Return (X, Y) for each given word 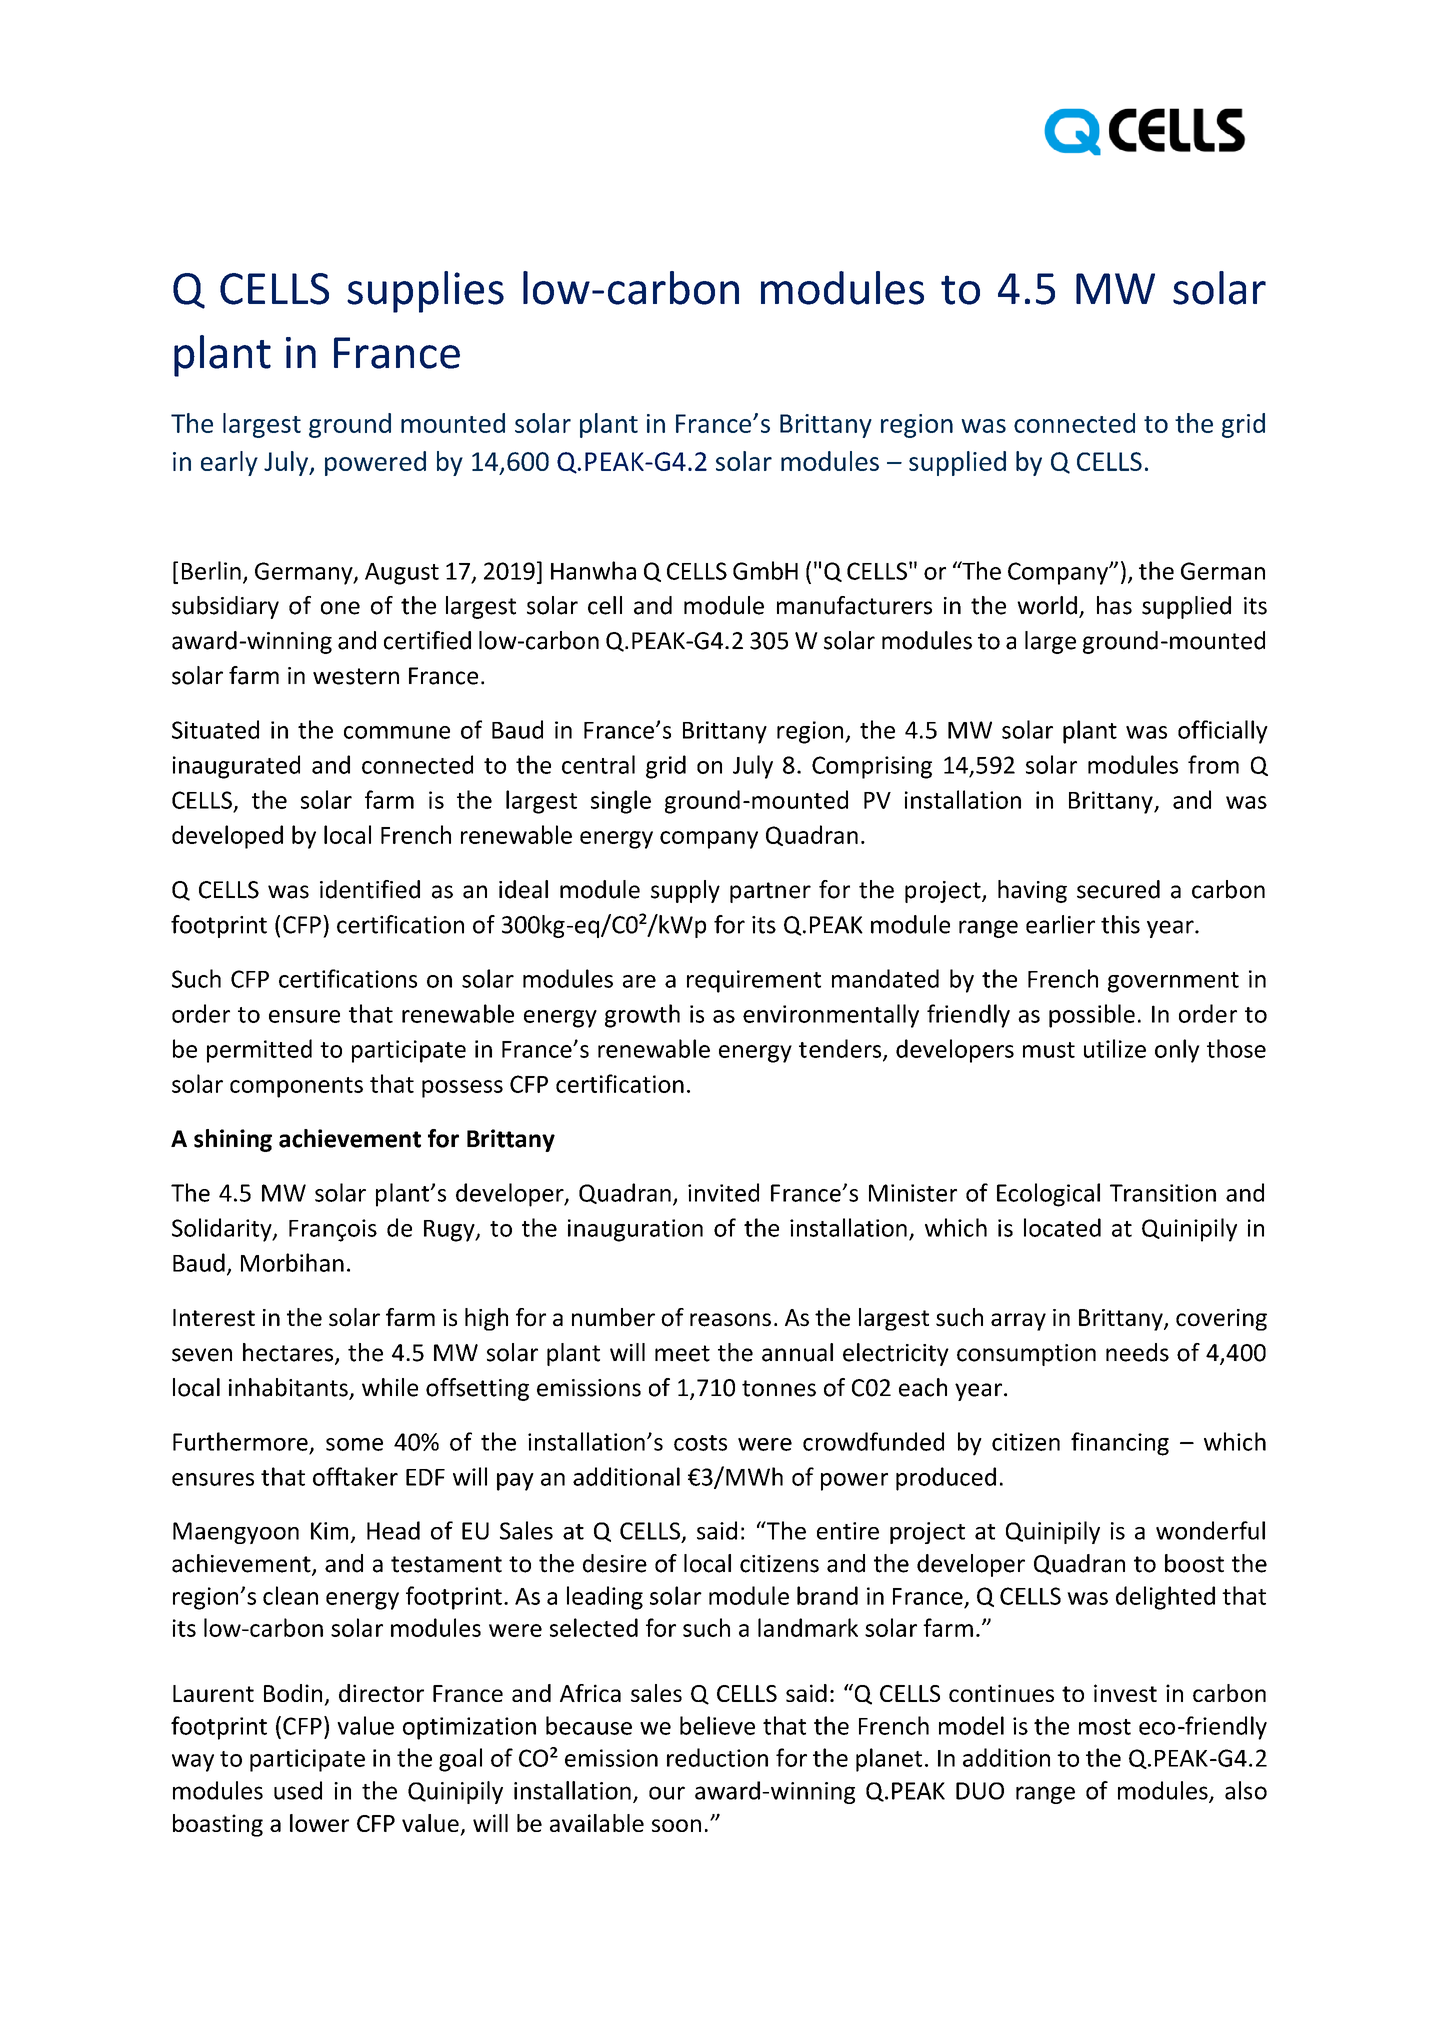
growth (642, 1016)
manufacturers (854, 605)
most (1105, 1727)
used (298, 1790)
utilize (1115, 1048)
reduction (717, 1757)
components (296, 1087)
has (1114, 605)
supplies (425, 292)
